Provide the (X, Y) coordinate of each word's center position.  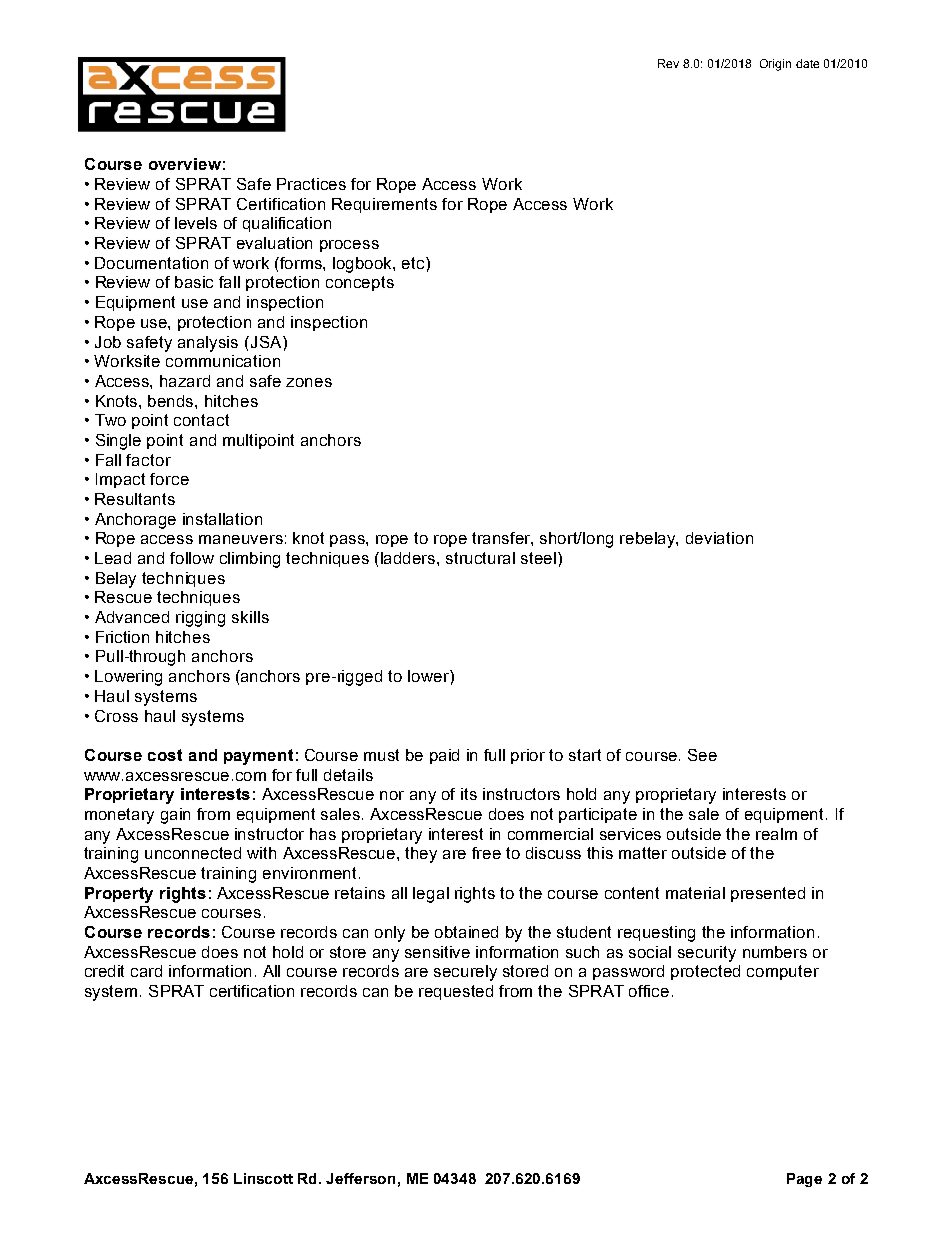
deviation (719, 538)
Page (804, 1180)
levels (196, 223)
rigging (200, 619)
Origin (775, 65)
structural (480, 558)
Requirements (384, 205)
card (146, 971)
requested (456, 992)
